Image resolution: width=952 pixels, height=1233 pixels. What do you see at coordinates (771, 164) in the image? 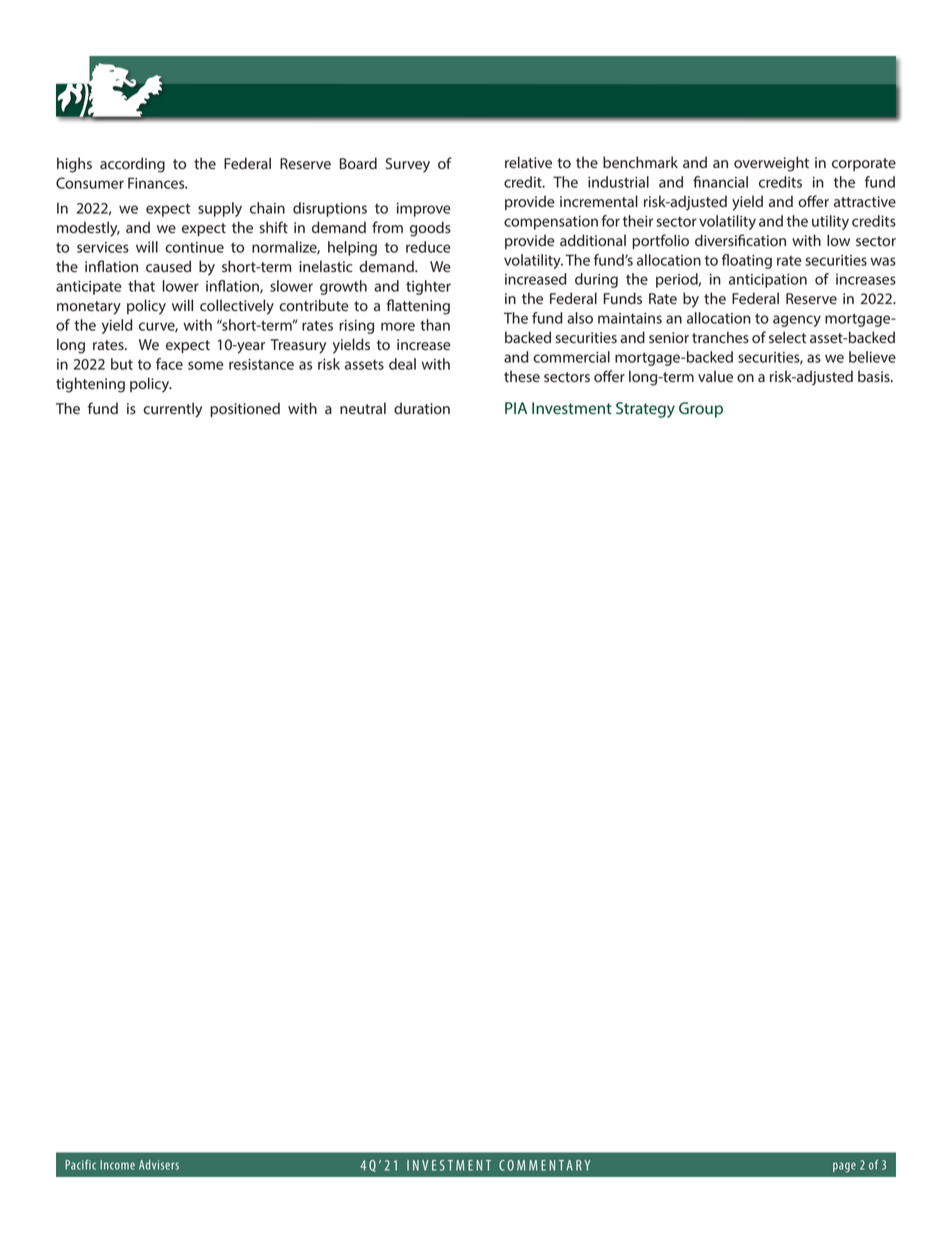
I see `overweight` at bounding box center [771, 164].
